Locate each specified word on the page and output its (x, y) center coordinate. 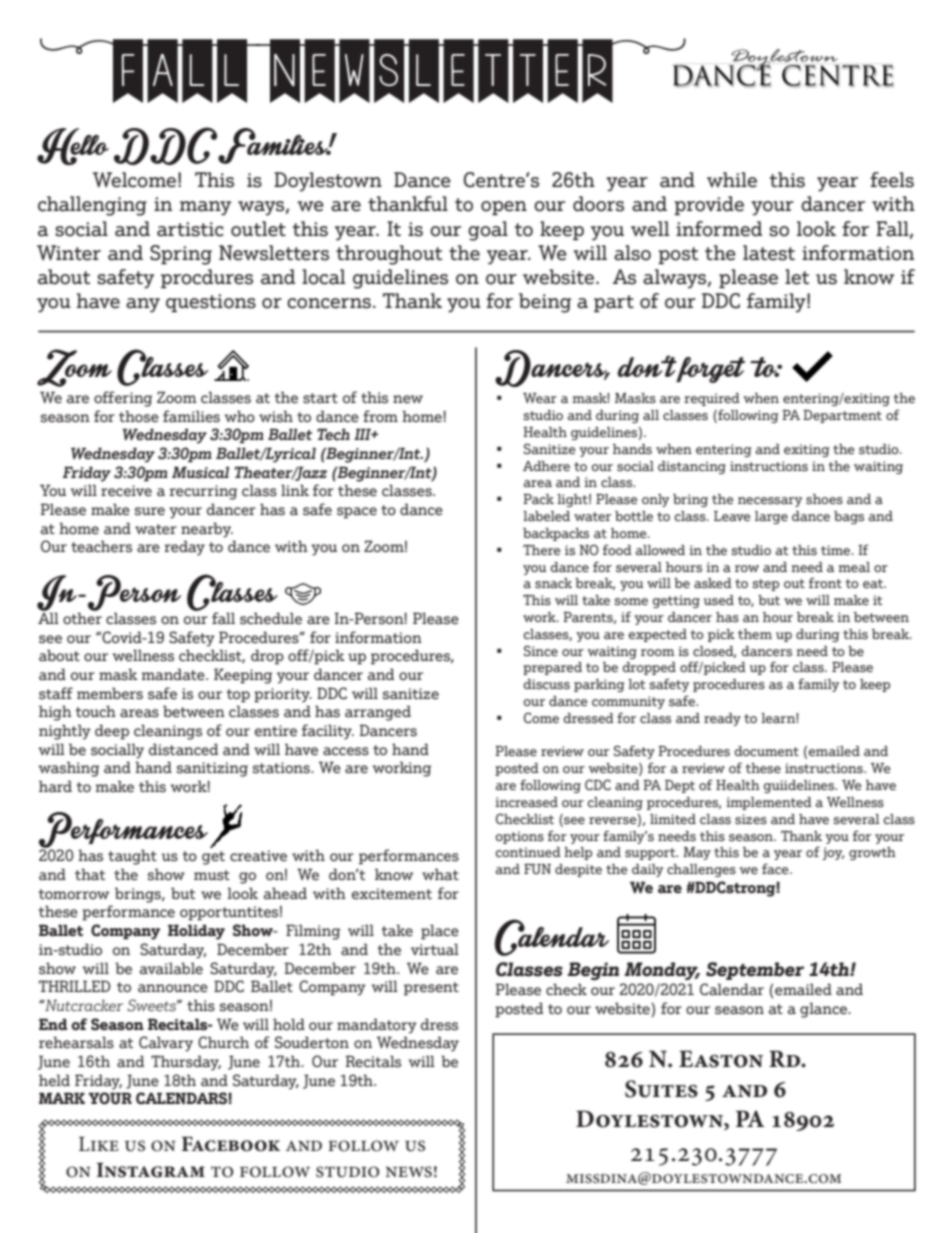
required (712, 399)
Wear (540, 398)
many (205, 208)
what (440, 874)
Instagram (150, 1170)
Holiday (196, 932)
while (732, 180)
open (504, 208)
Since (541, 650)
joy (833, 853)
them (755, 634)
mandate (174, 674)
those (139, 416)
